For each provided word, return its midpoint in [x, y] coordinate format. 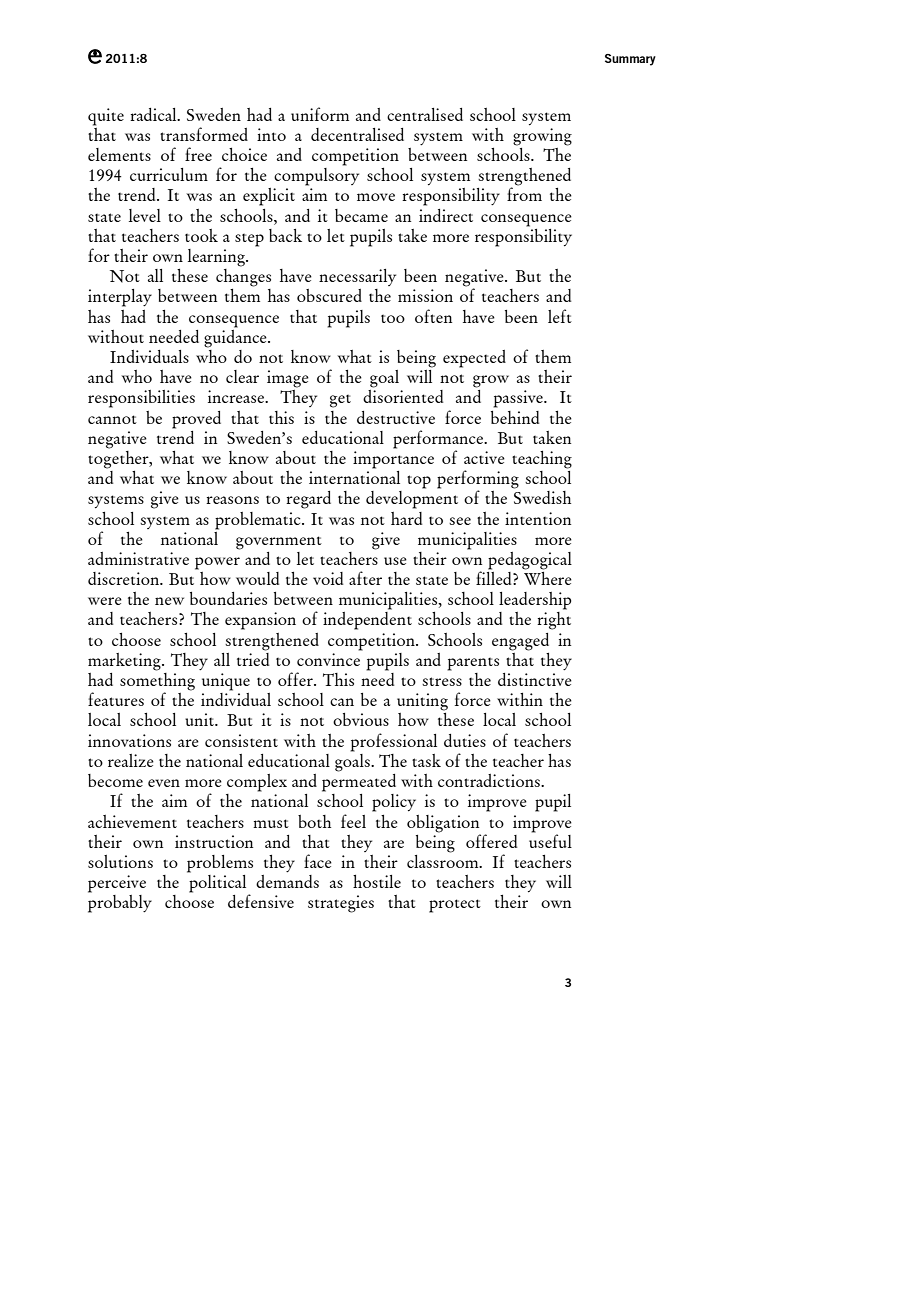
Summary [630, 60]
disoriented [403, 396]
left [560, 316]
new [169, 601]
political [218, 883]
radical [154, 114]
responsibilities [141, 399]
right [554, 621]
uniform [320, 114]
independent [367, 621]
